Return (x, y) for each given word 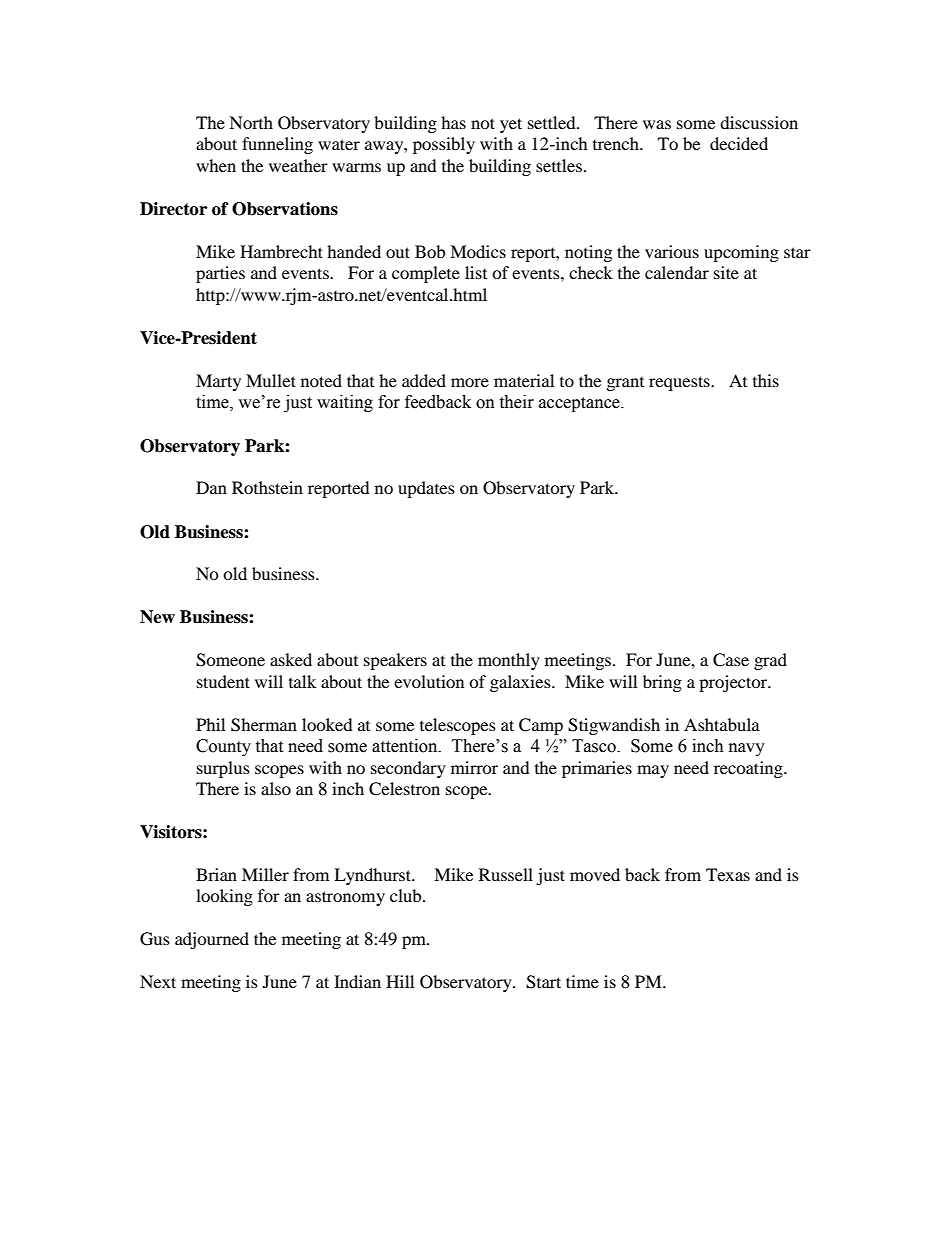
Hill (400, 981)
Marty (218, 382)
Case (731, 660)
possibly (444, 145)
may (653, 771)
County (223, 747)
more (470, 382)
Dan (211, 487)
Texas (728, 874)
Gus (155, 939)
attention (406, 746)
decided (739, 143)
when (216, 165)
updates (426, 489)
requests (680, 383)
